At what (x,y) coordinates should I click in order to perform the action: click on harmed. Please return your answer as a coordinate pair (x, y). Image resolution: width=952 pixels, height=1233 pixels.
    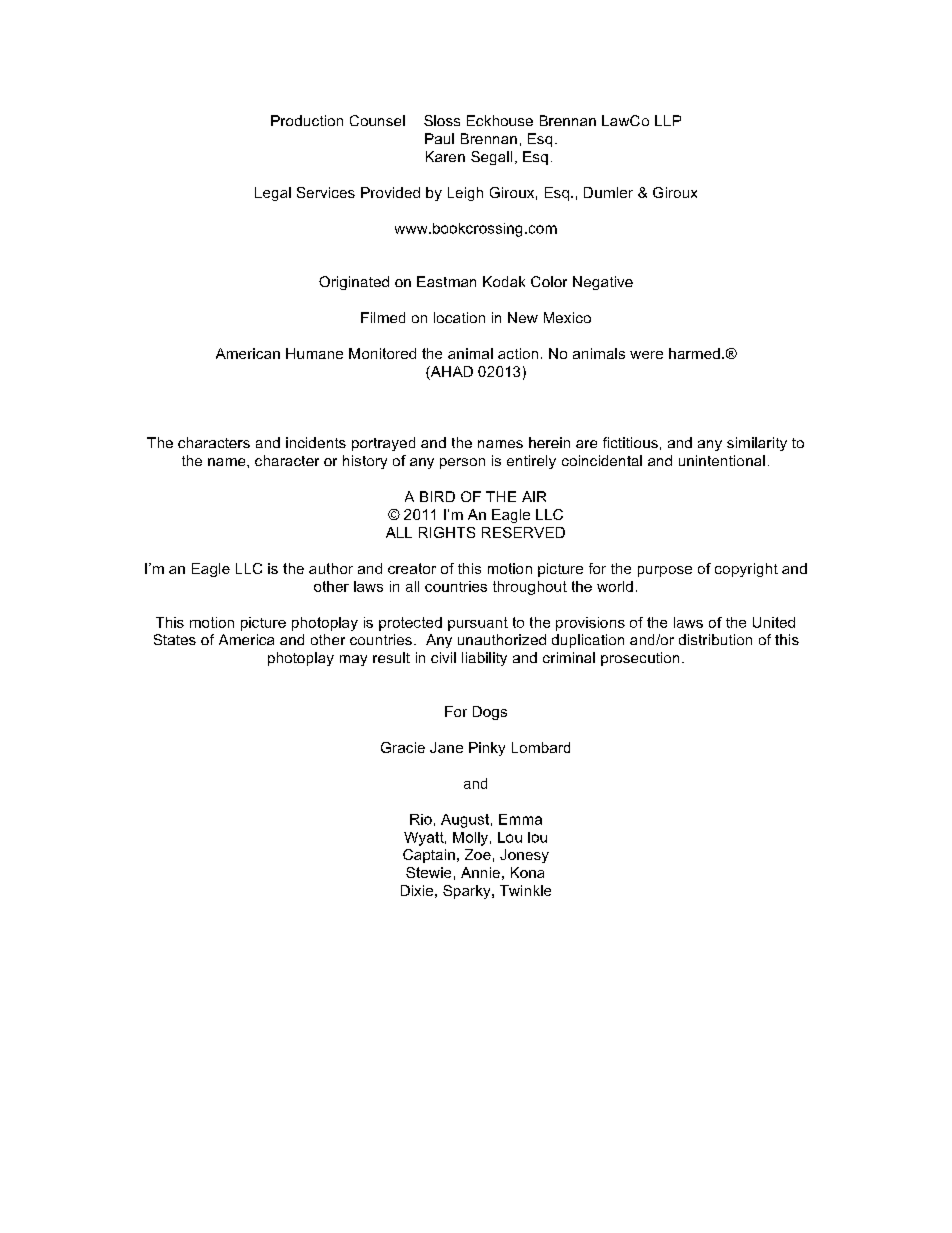
    Looking at the image, I should click on (694, 353).
